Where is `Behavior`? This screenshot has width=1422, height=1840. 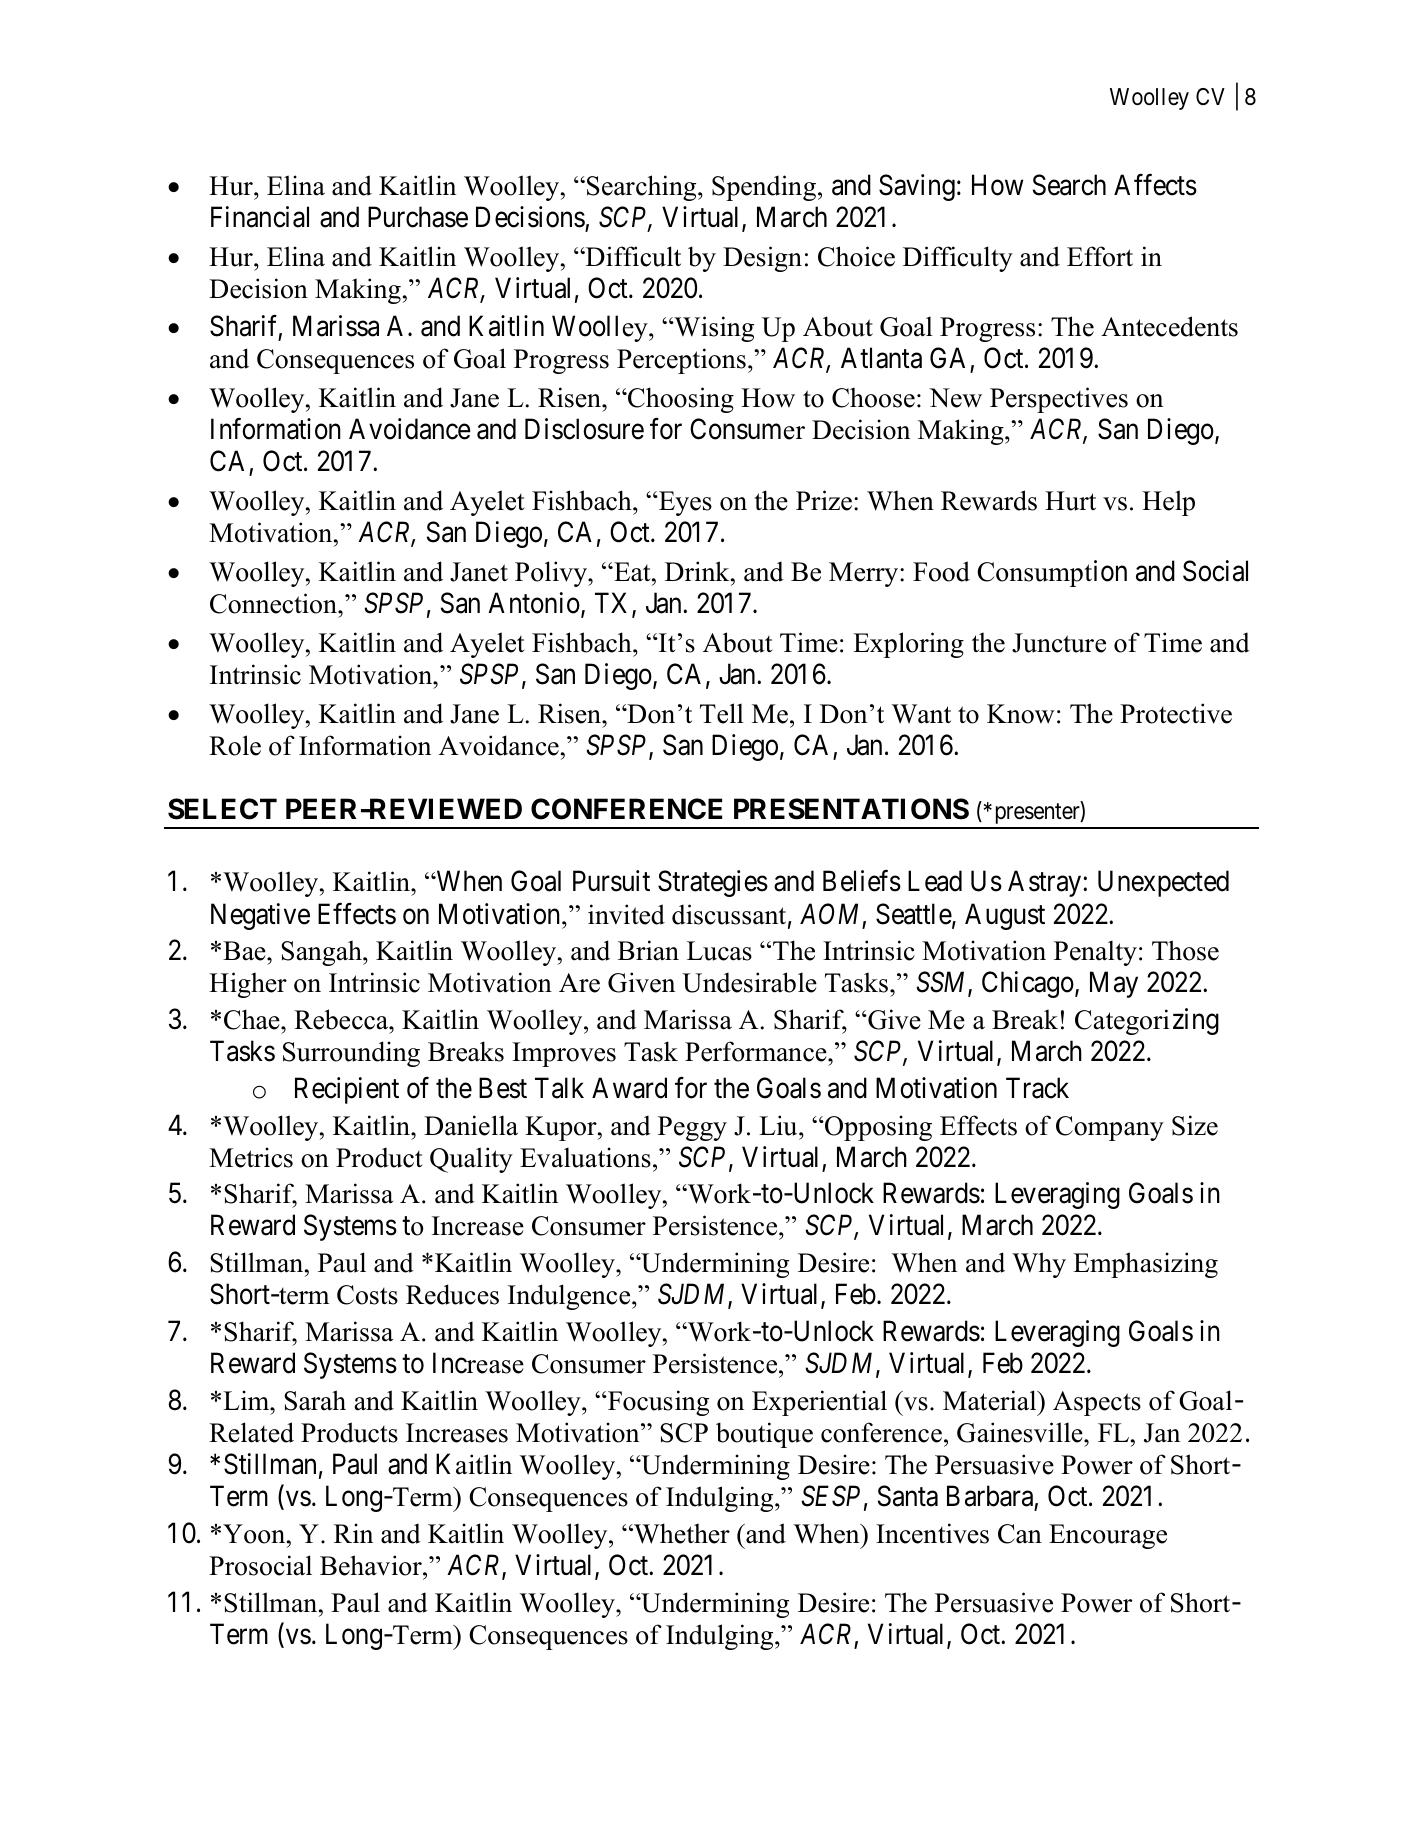 Behavior is located at coordinates (372, 1565).
